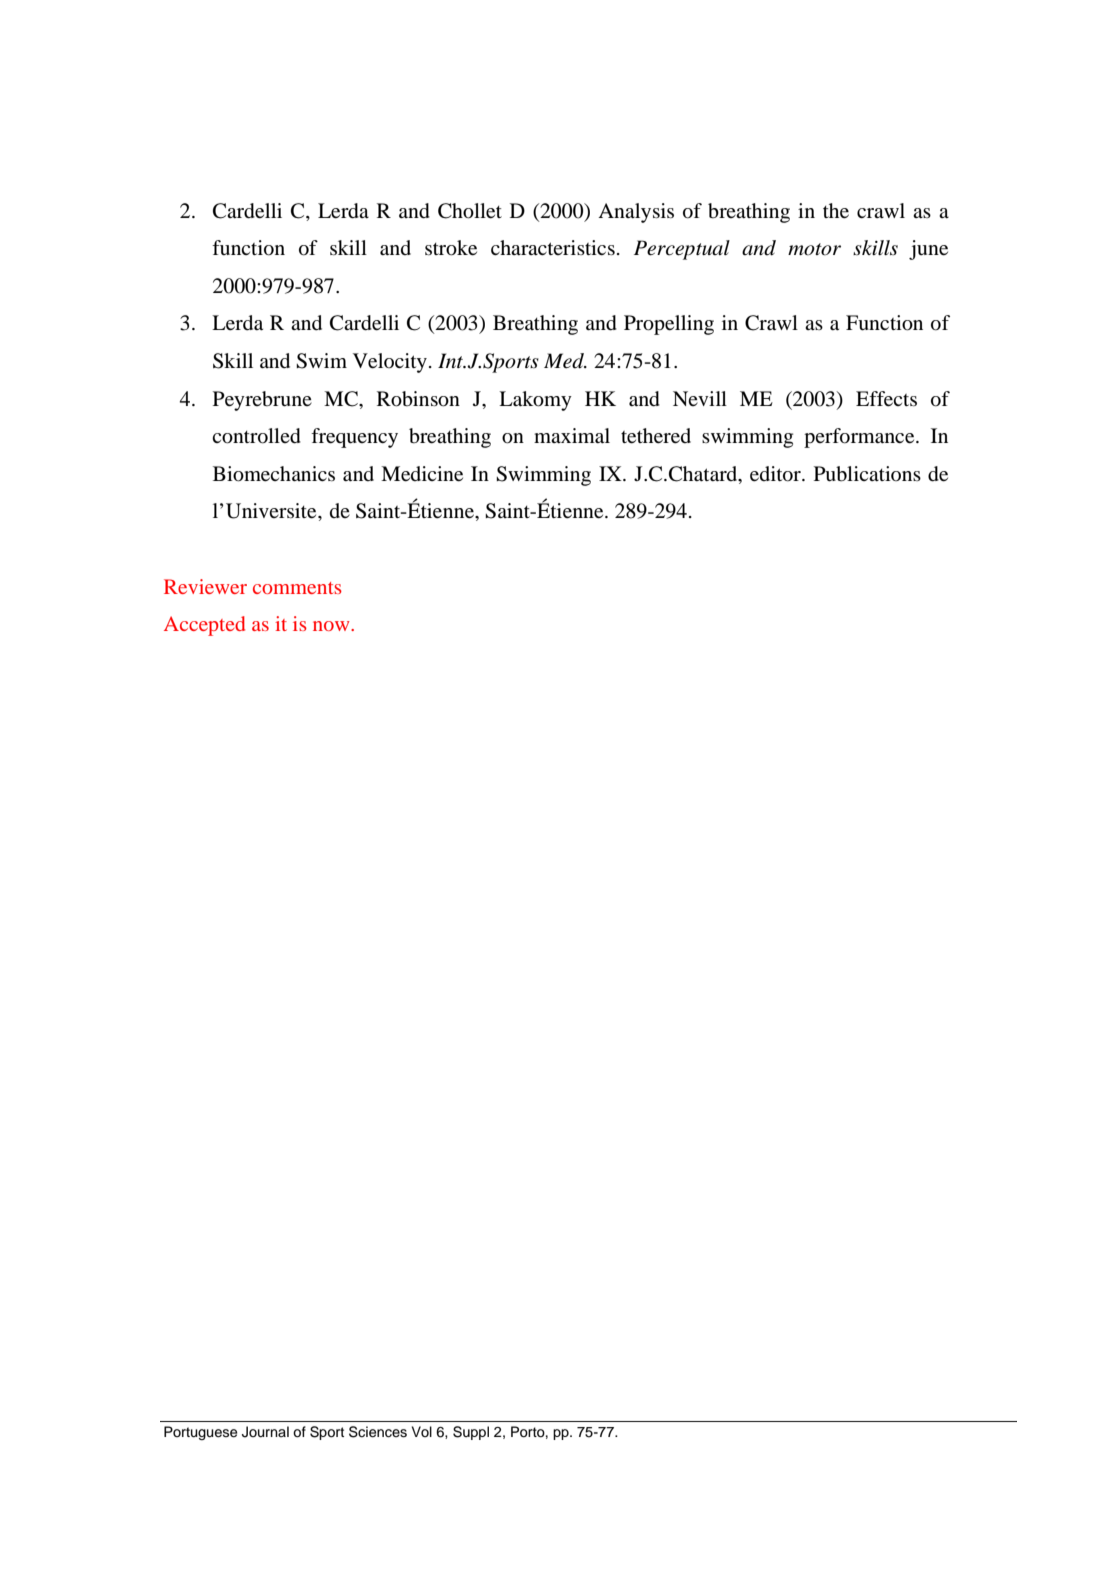 The height and width of the screenshot is (1573, 1112). What do you see at coordinates (332, 626) in the screenshot?
I see `now` at bounding box center [332, 626].
